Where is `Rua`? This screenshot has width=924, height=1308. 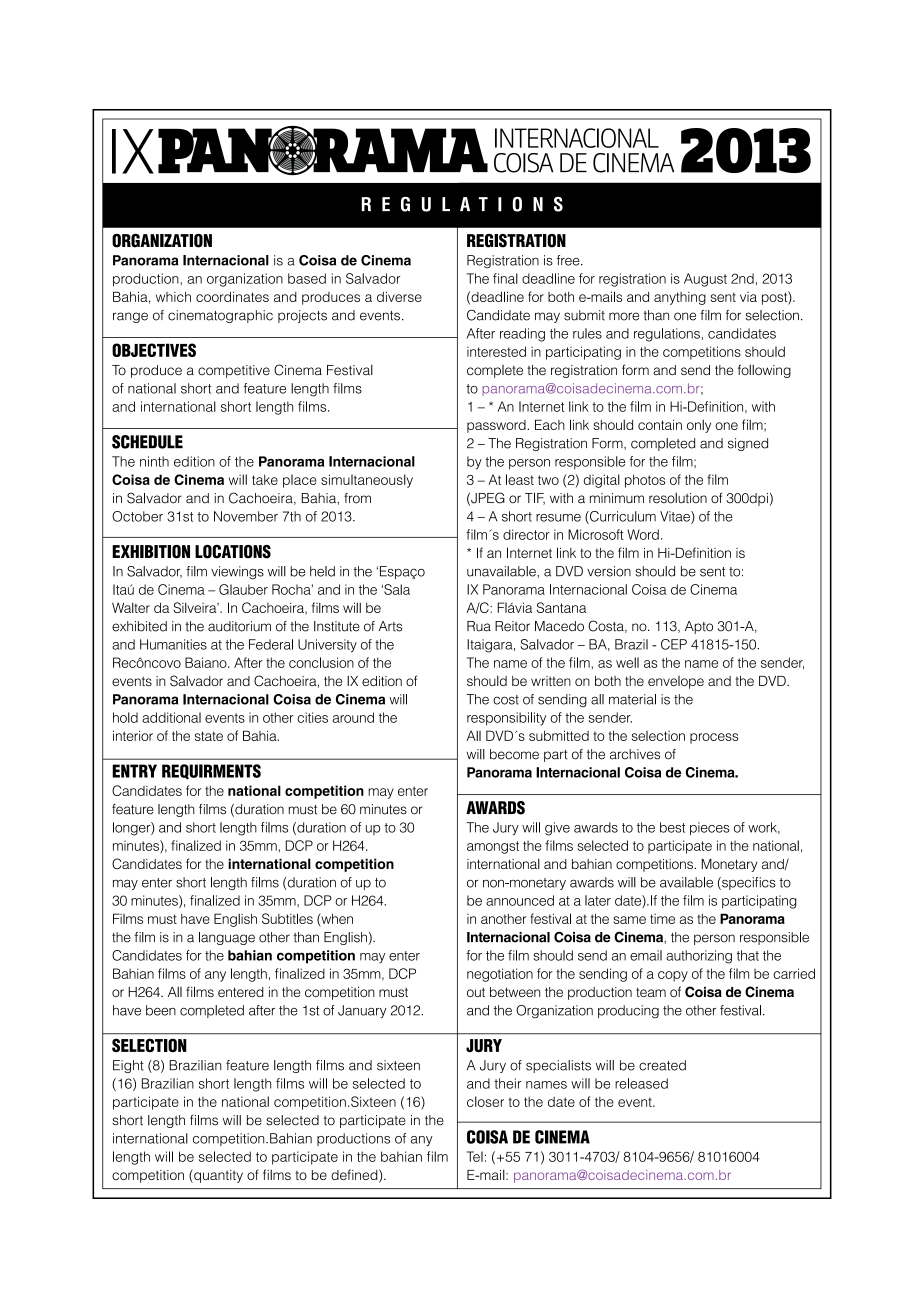 Rua is located at coordinates (479, 626).
